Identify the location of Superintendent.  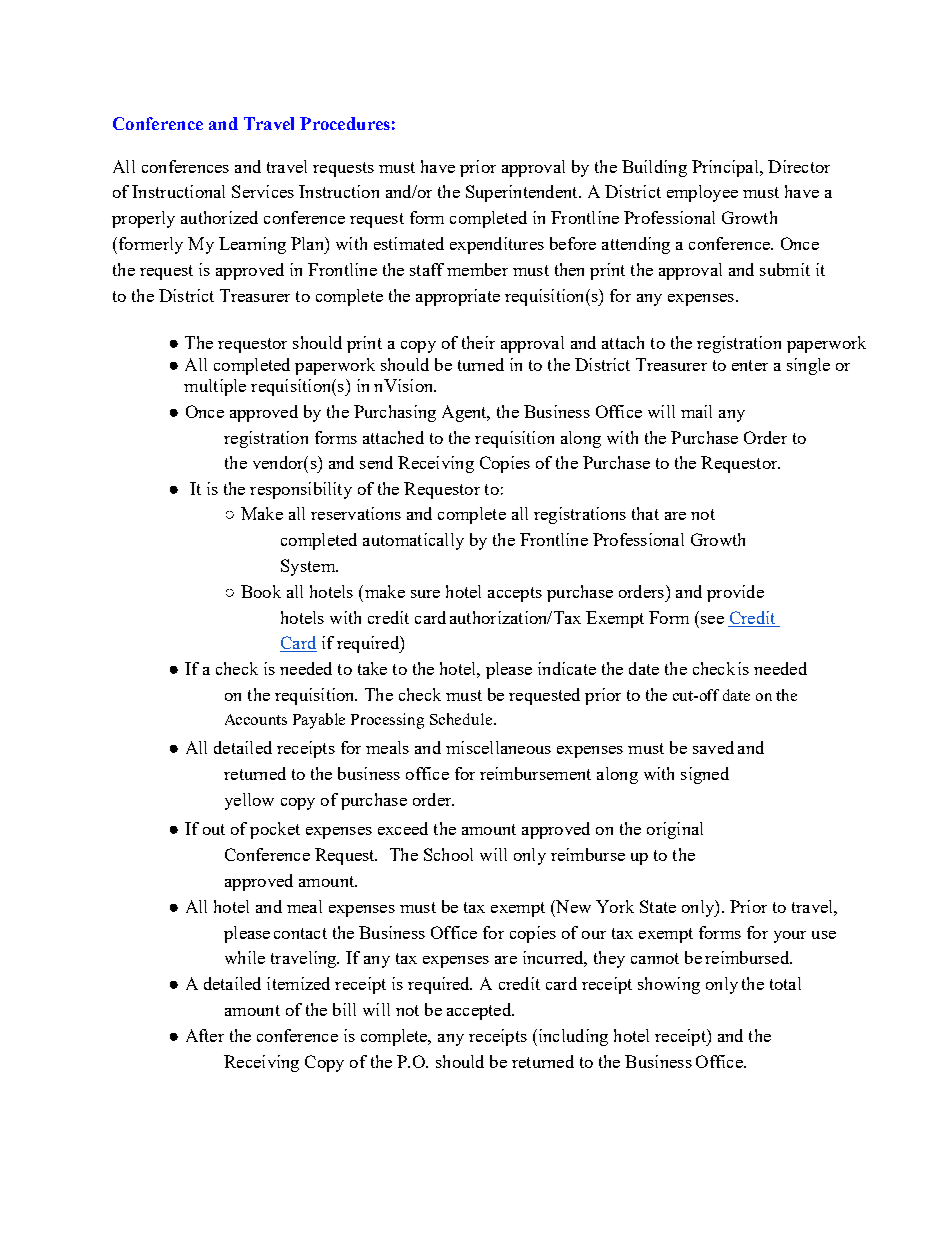
(523, 193).
